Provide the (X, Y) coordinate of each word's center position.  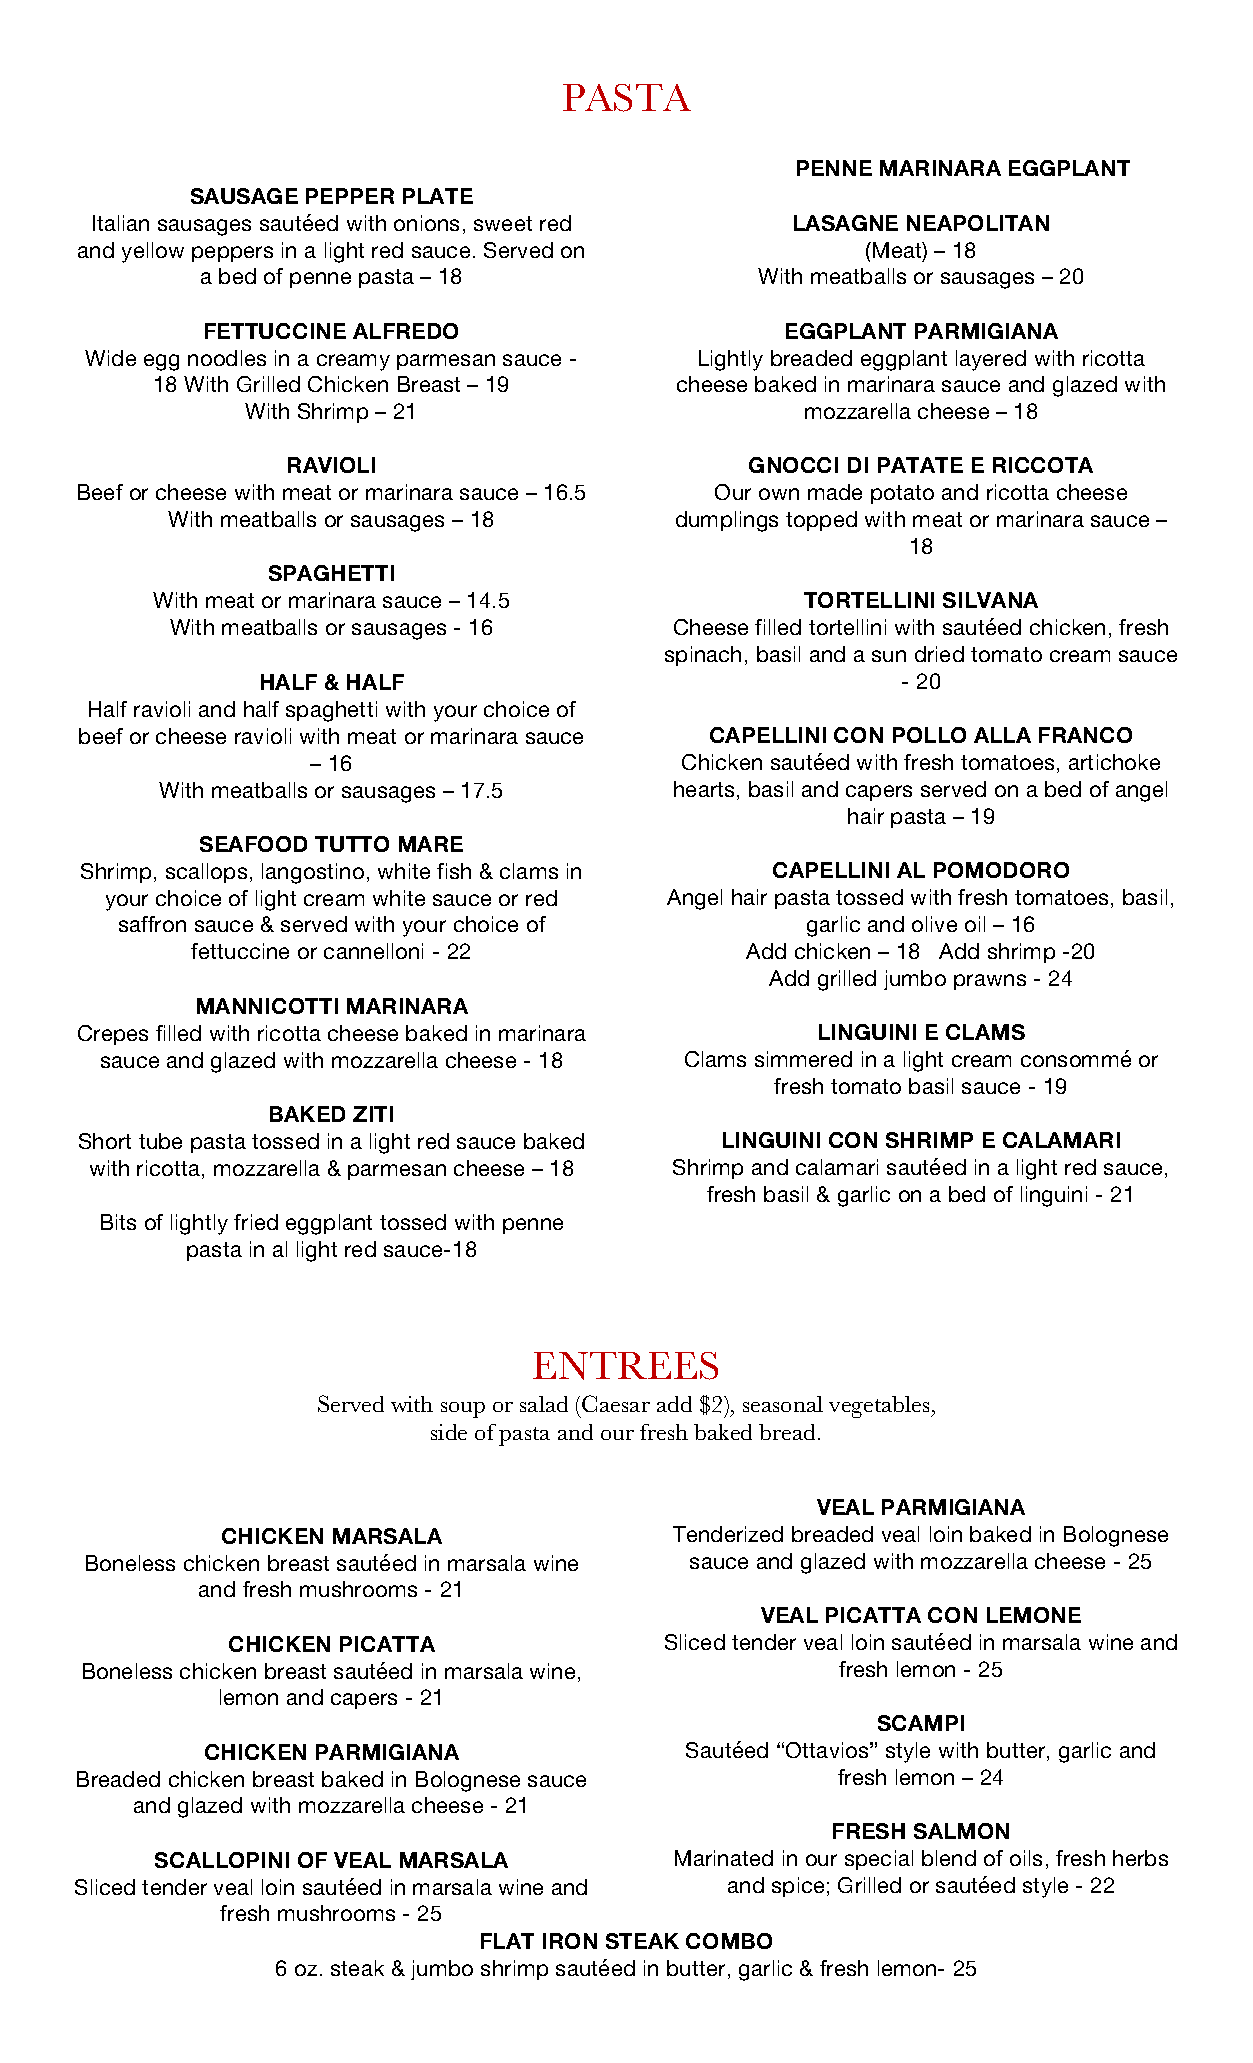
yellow (153, 252)
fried (256, 1222)
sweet (503, 223)
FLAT (507, 1941)
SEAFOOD (253, 844)
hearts (706, 790)
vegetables (880, 1407)
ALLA (1002, 735)
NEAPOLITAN (978, 223)
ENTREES (625, 1366)
